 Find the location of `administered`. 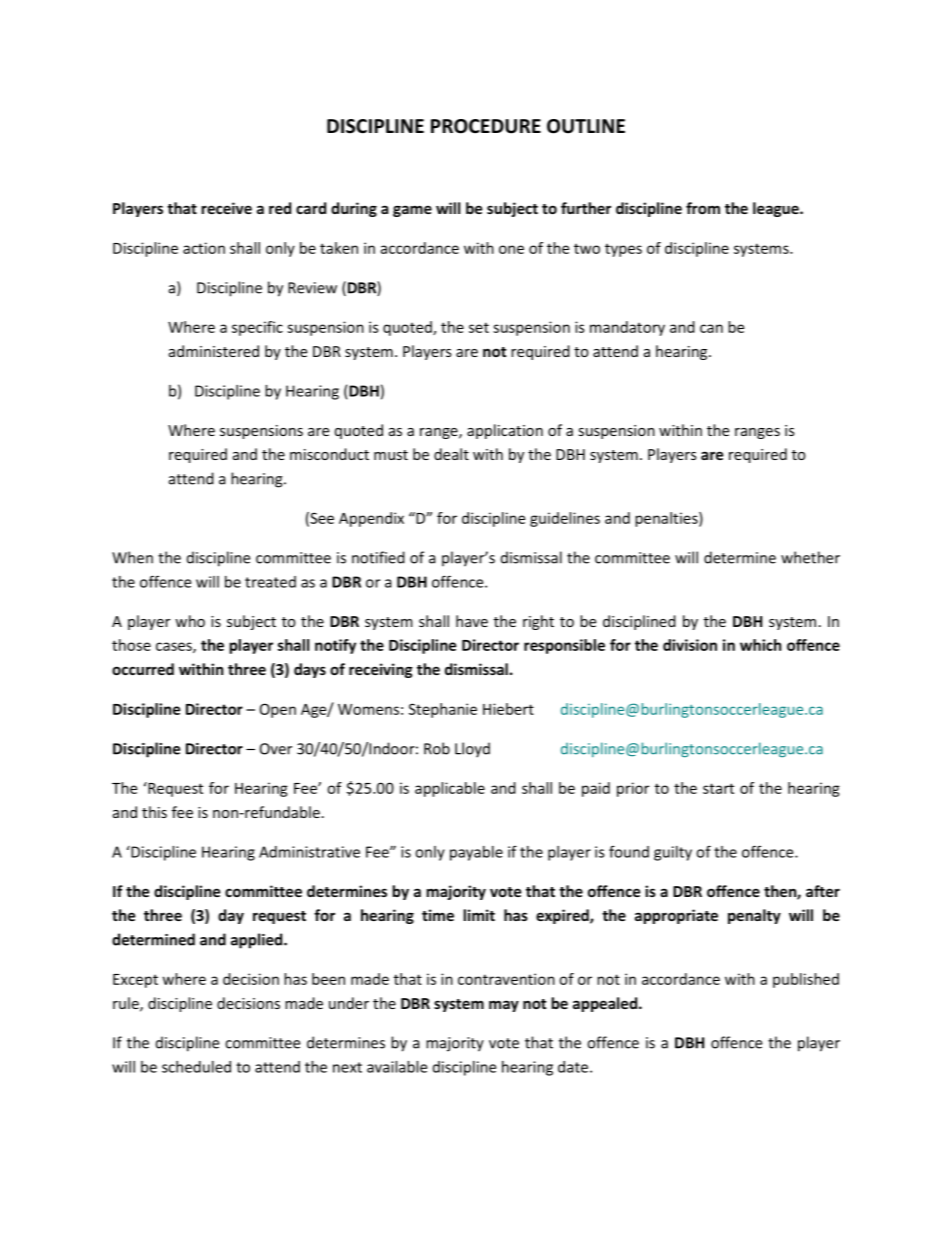

administered is located at coordinates (214, 351).
